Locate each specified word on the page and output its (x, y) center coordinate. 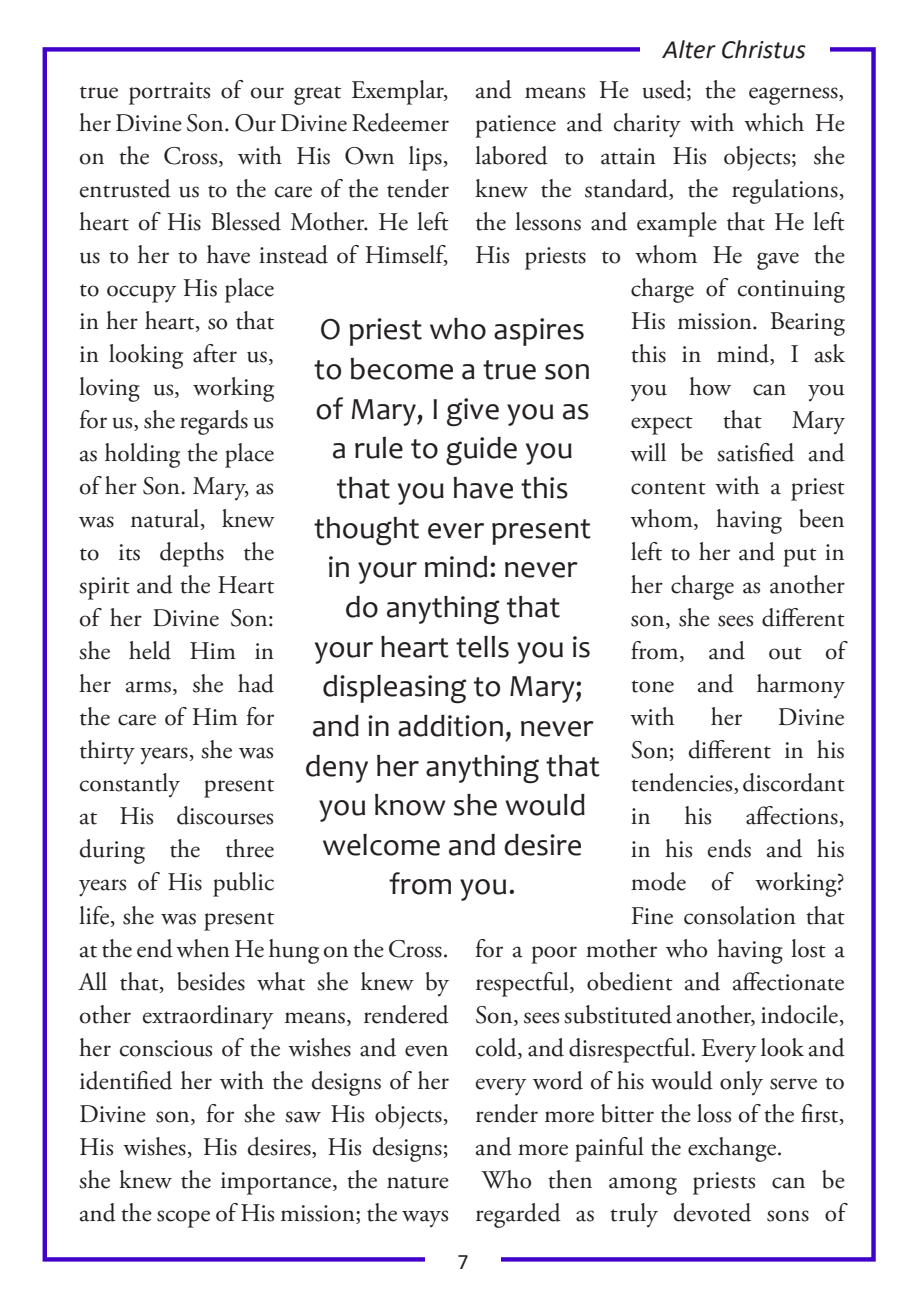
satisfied (755, 452)
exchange (732, 1149)
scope (183, 1219)
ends (729, 848)
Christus (764, 49)
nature (418, 1182)
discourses (225, 815)
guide (481, 451)
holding (142, 455)
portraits (169, 93)
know (410, 805)
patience (515, 126)
